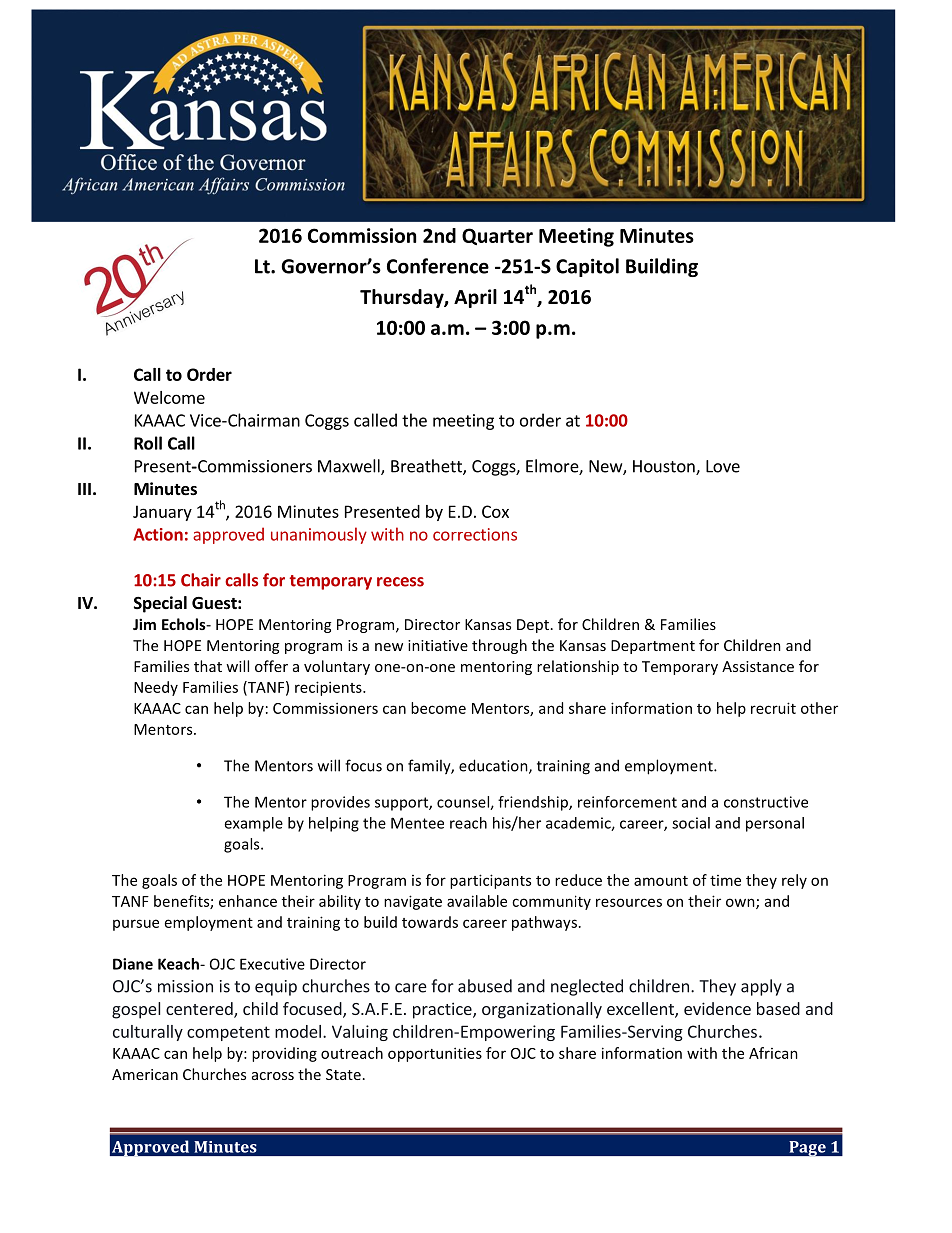  I want to click on Capitol, so click(587, 267).
